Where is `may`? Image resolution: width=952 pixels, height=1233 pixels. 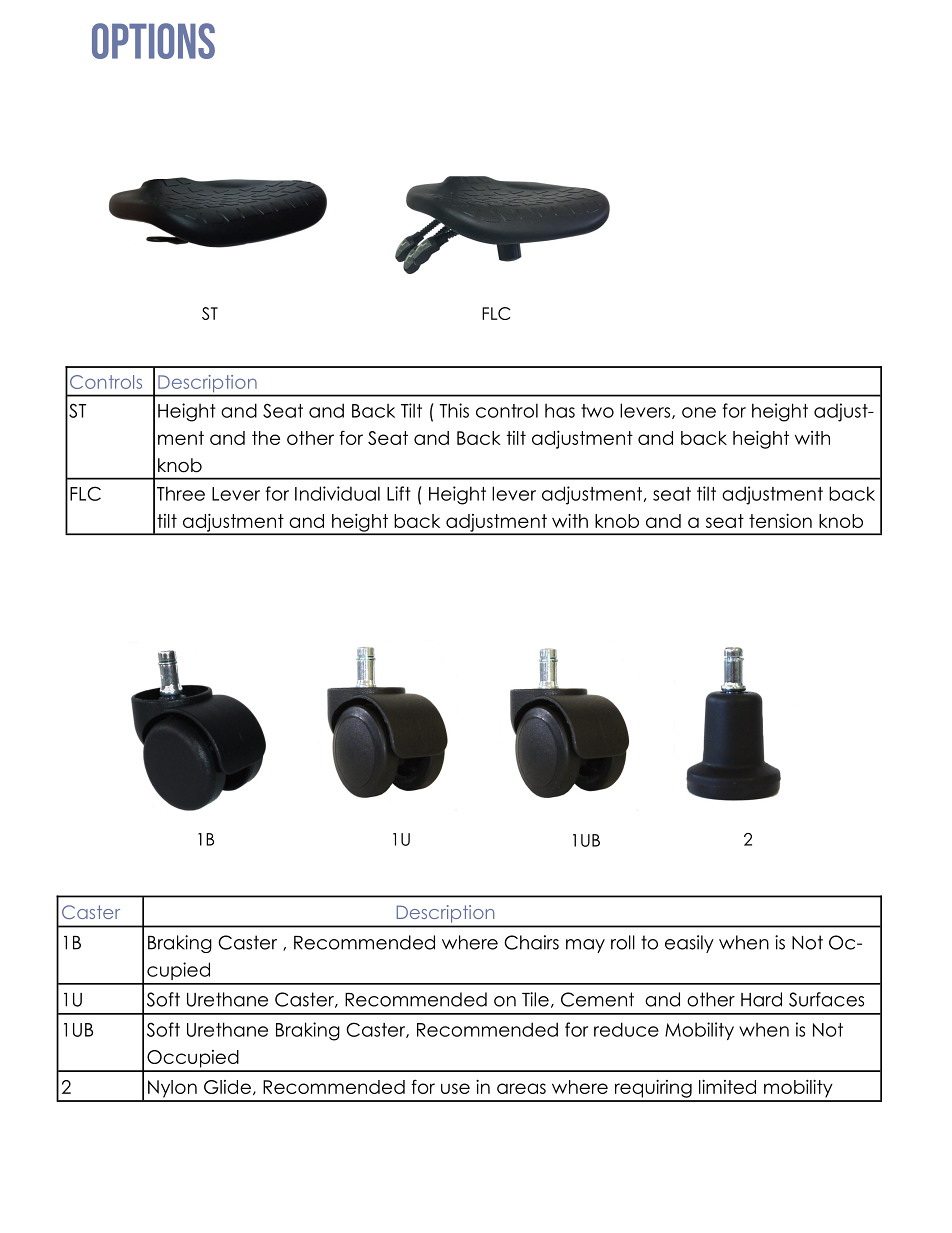 may is located at coordinates (585, 946).
